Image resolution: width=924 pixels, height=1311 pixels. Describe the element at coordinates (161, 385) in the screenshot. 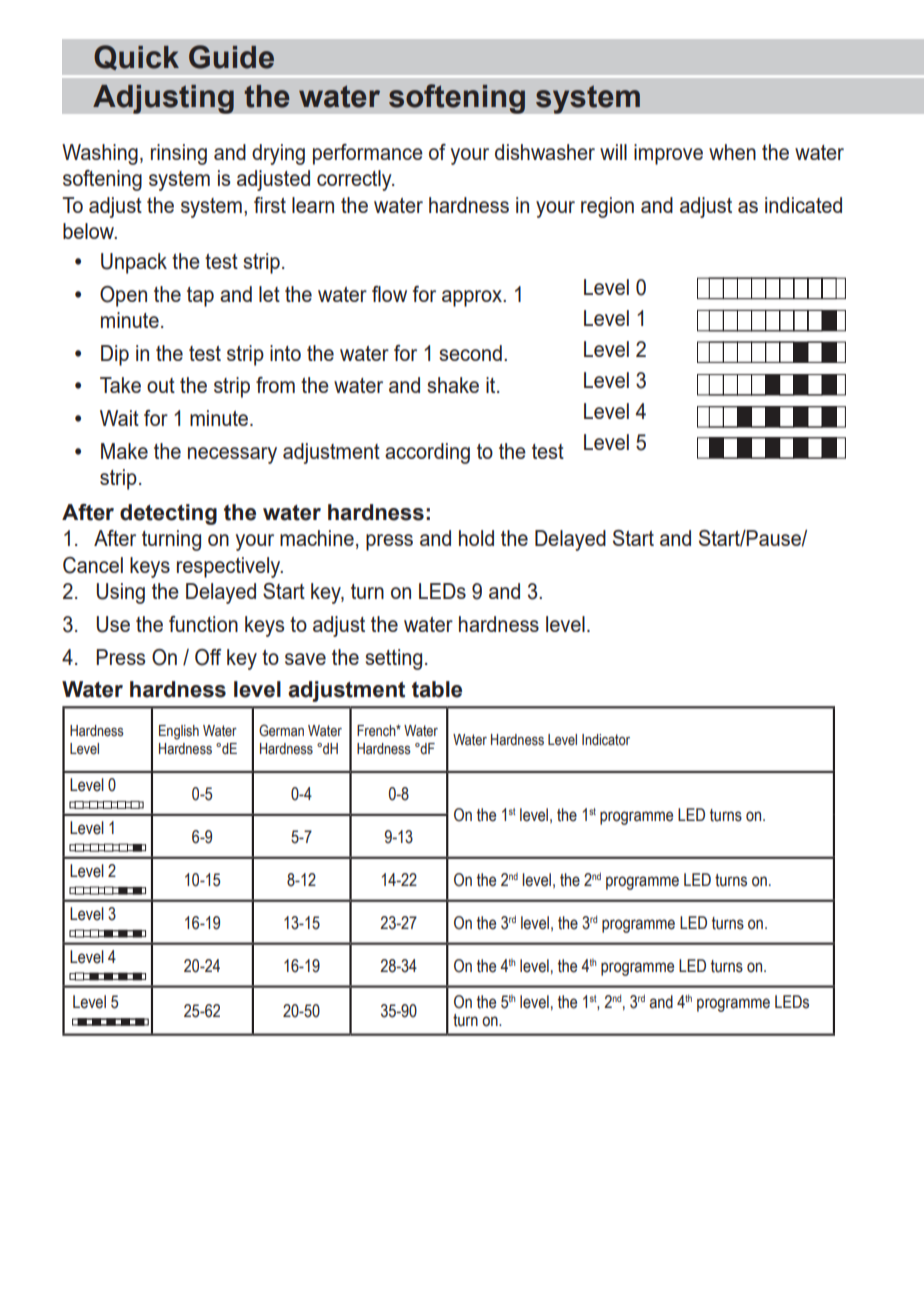

I see `out` at that location.
